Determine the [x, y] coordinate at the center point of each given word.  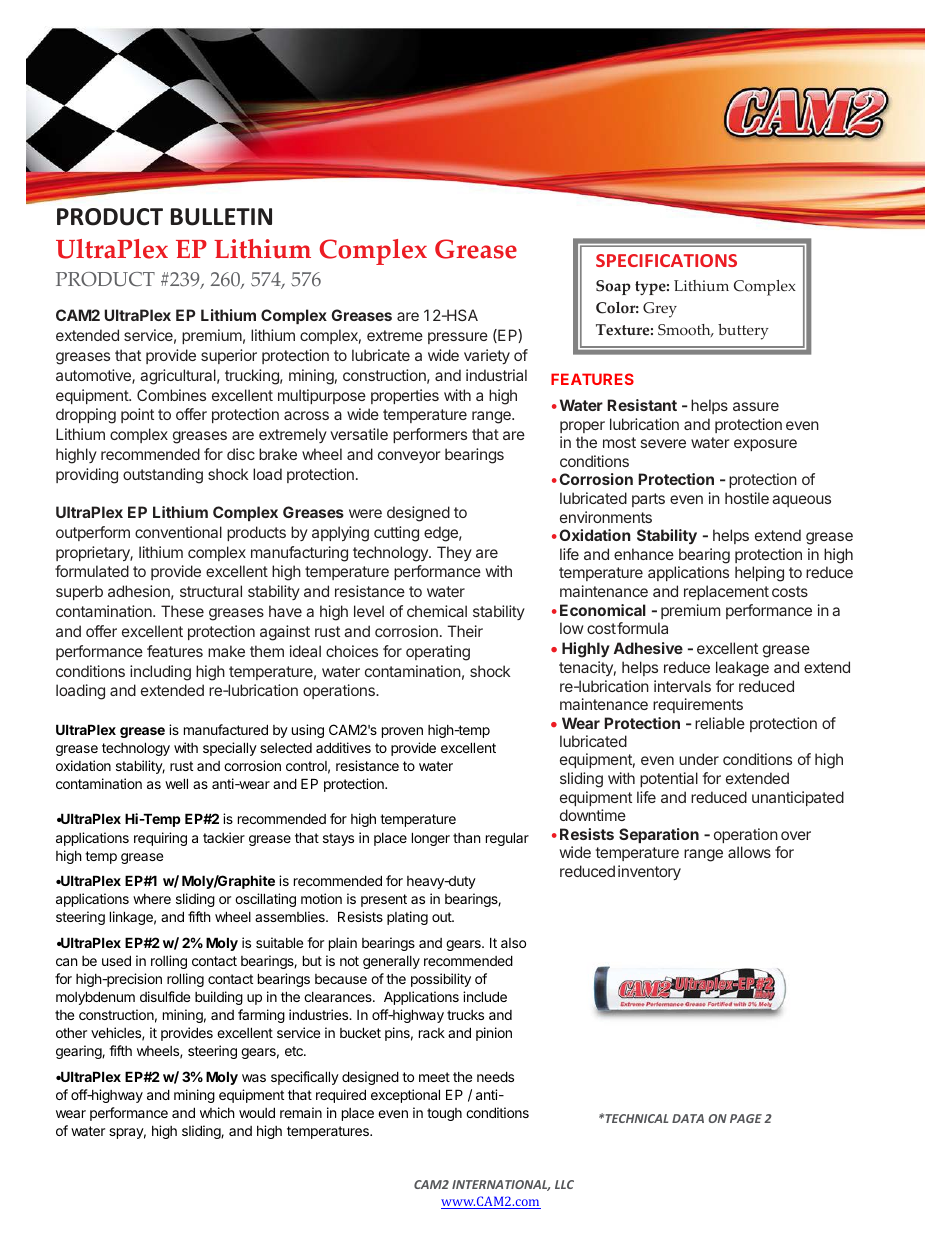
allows [749, 852]
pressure [458, 338]
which [217, 1112]
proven [402, 732]
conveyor [409, 457]
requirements [698, 705]
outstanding [163, 476]
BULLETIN [221, 217]
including [160, 673]
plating [407, 918]
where [152, 899]
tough [444, 1114]
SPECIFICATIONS [666, 260]
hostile [747, 498]
